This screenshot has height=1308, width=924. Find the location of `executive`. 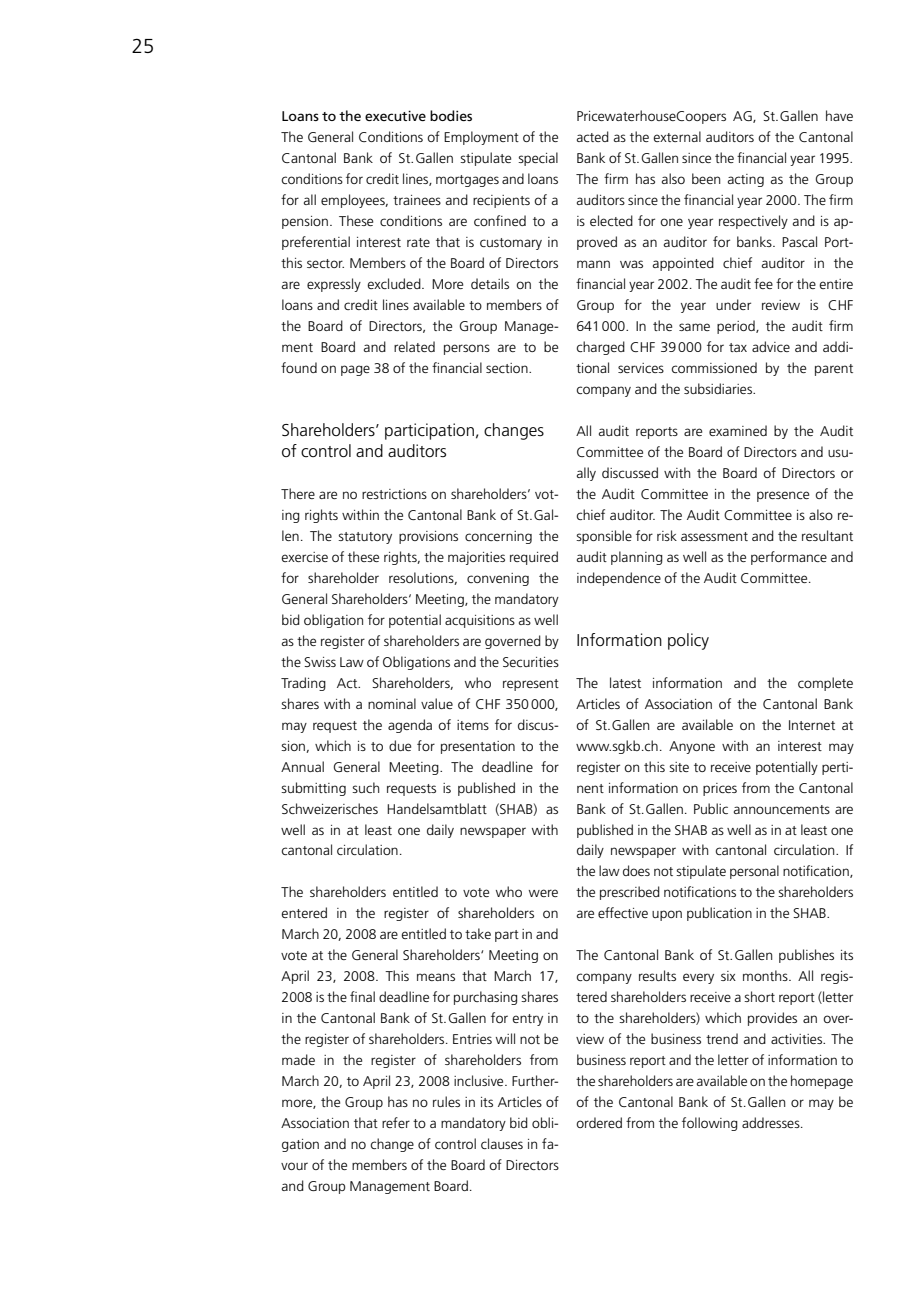

executive is located at coordinates (395, 115).
